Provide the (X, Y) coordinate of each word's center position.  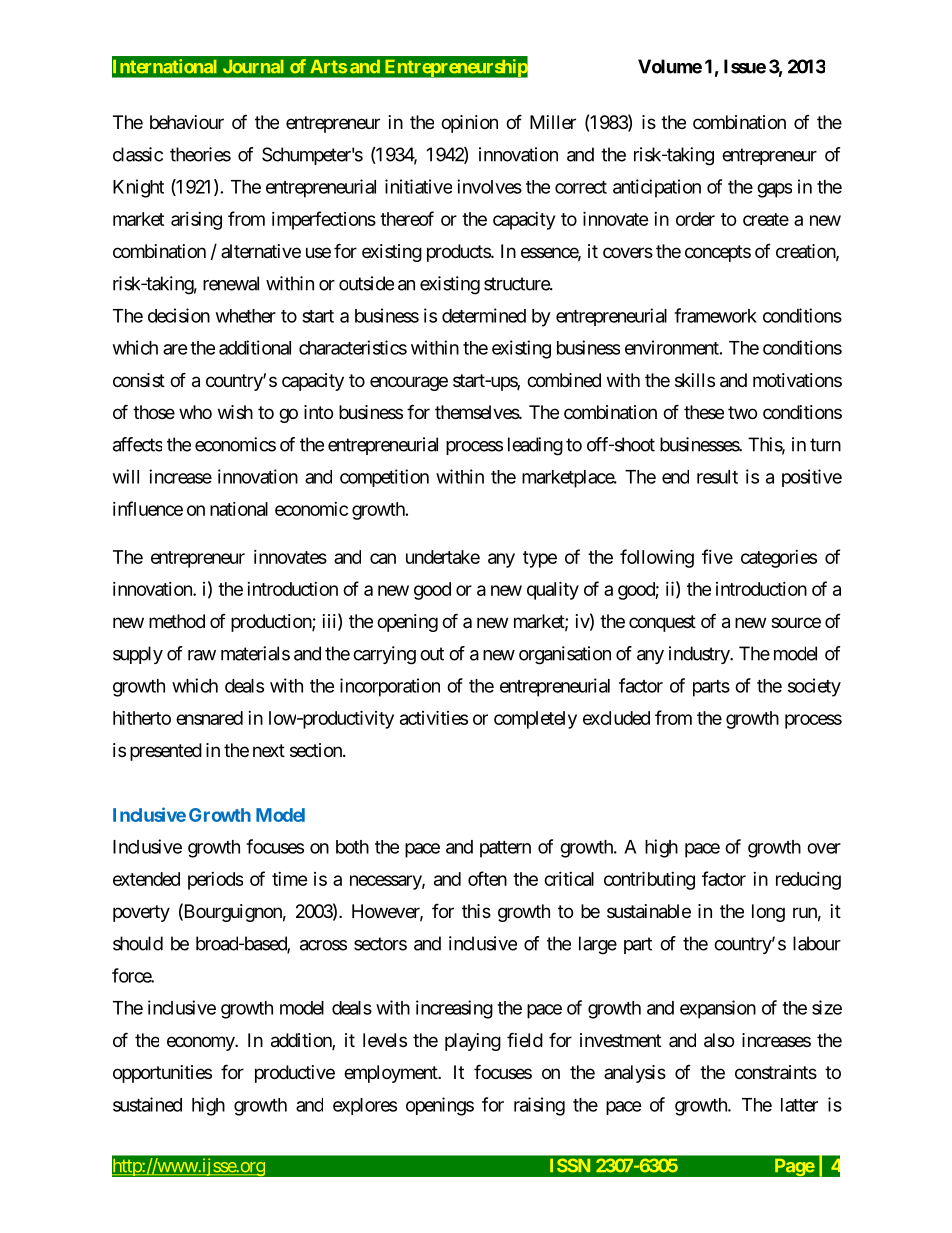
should (138, 943)
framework (715, 315)
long (768, 913)
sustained (147, 1104)
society (814, 687)
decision (179, 315)
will (126, 476)
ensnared (209, 718)
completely (535, 720)
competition (384, 478)
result (717, 477)
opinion (469, 124)
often (487, 878)
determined (484, 315)
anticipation (657, 188)
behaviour (187, 122)
